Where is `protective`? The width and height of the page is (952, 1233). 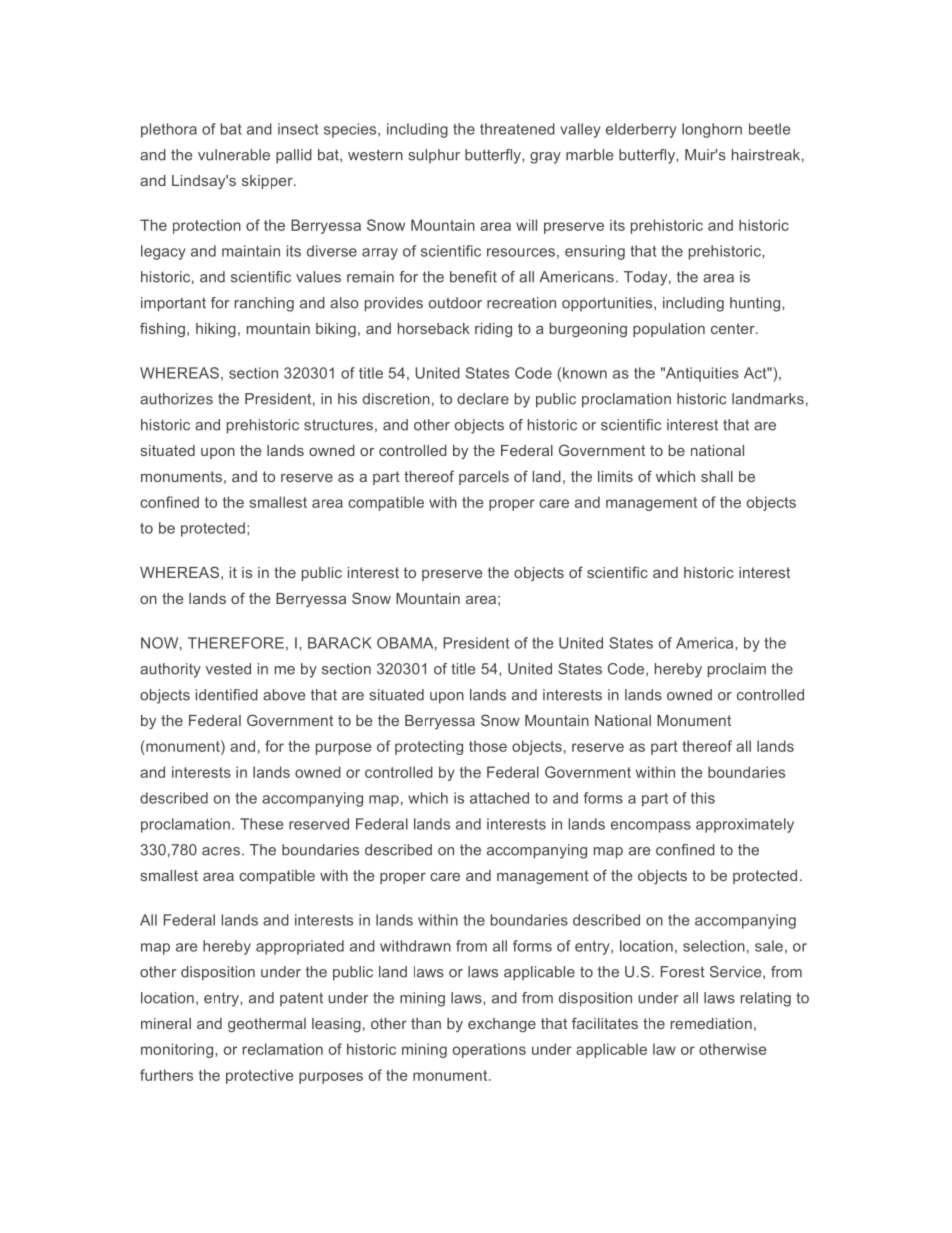
protective is located at coordinates (260, 1076).
